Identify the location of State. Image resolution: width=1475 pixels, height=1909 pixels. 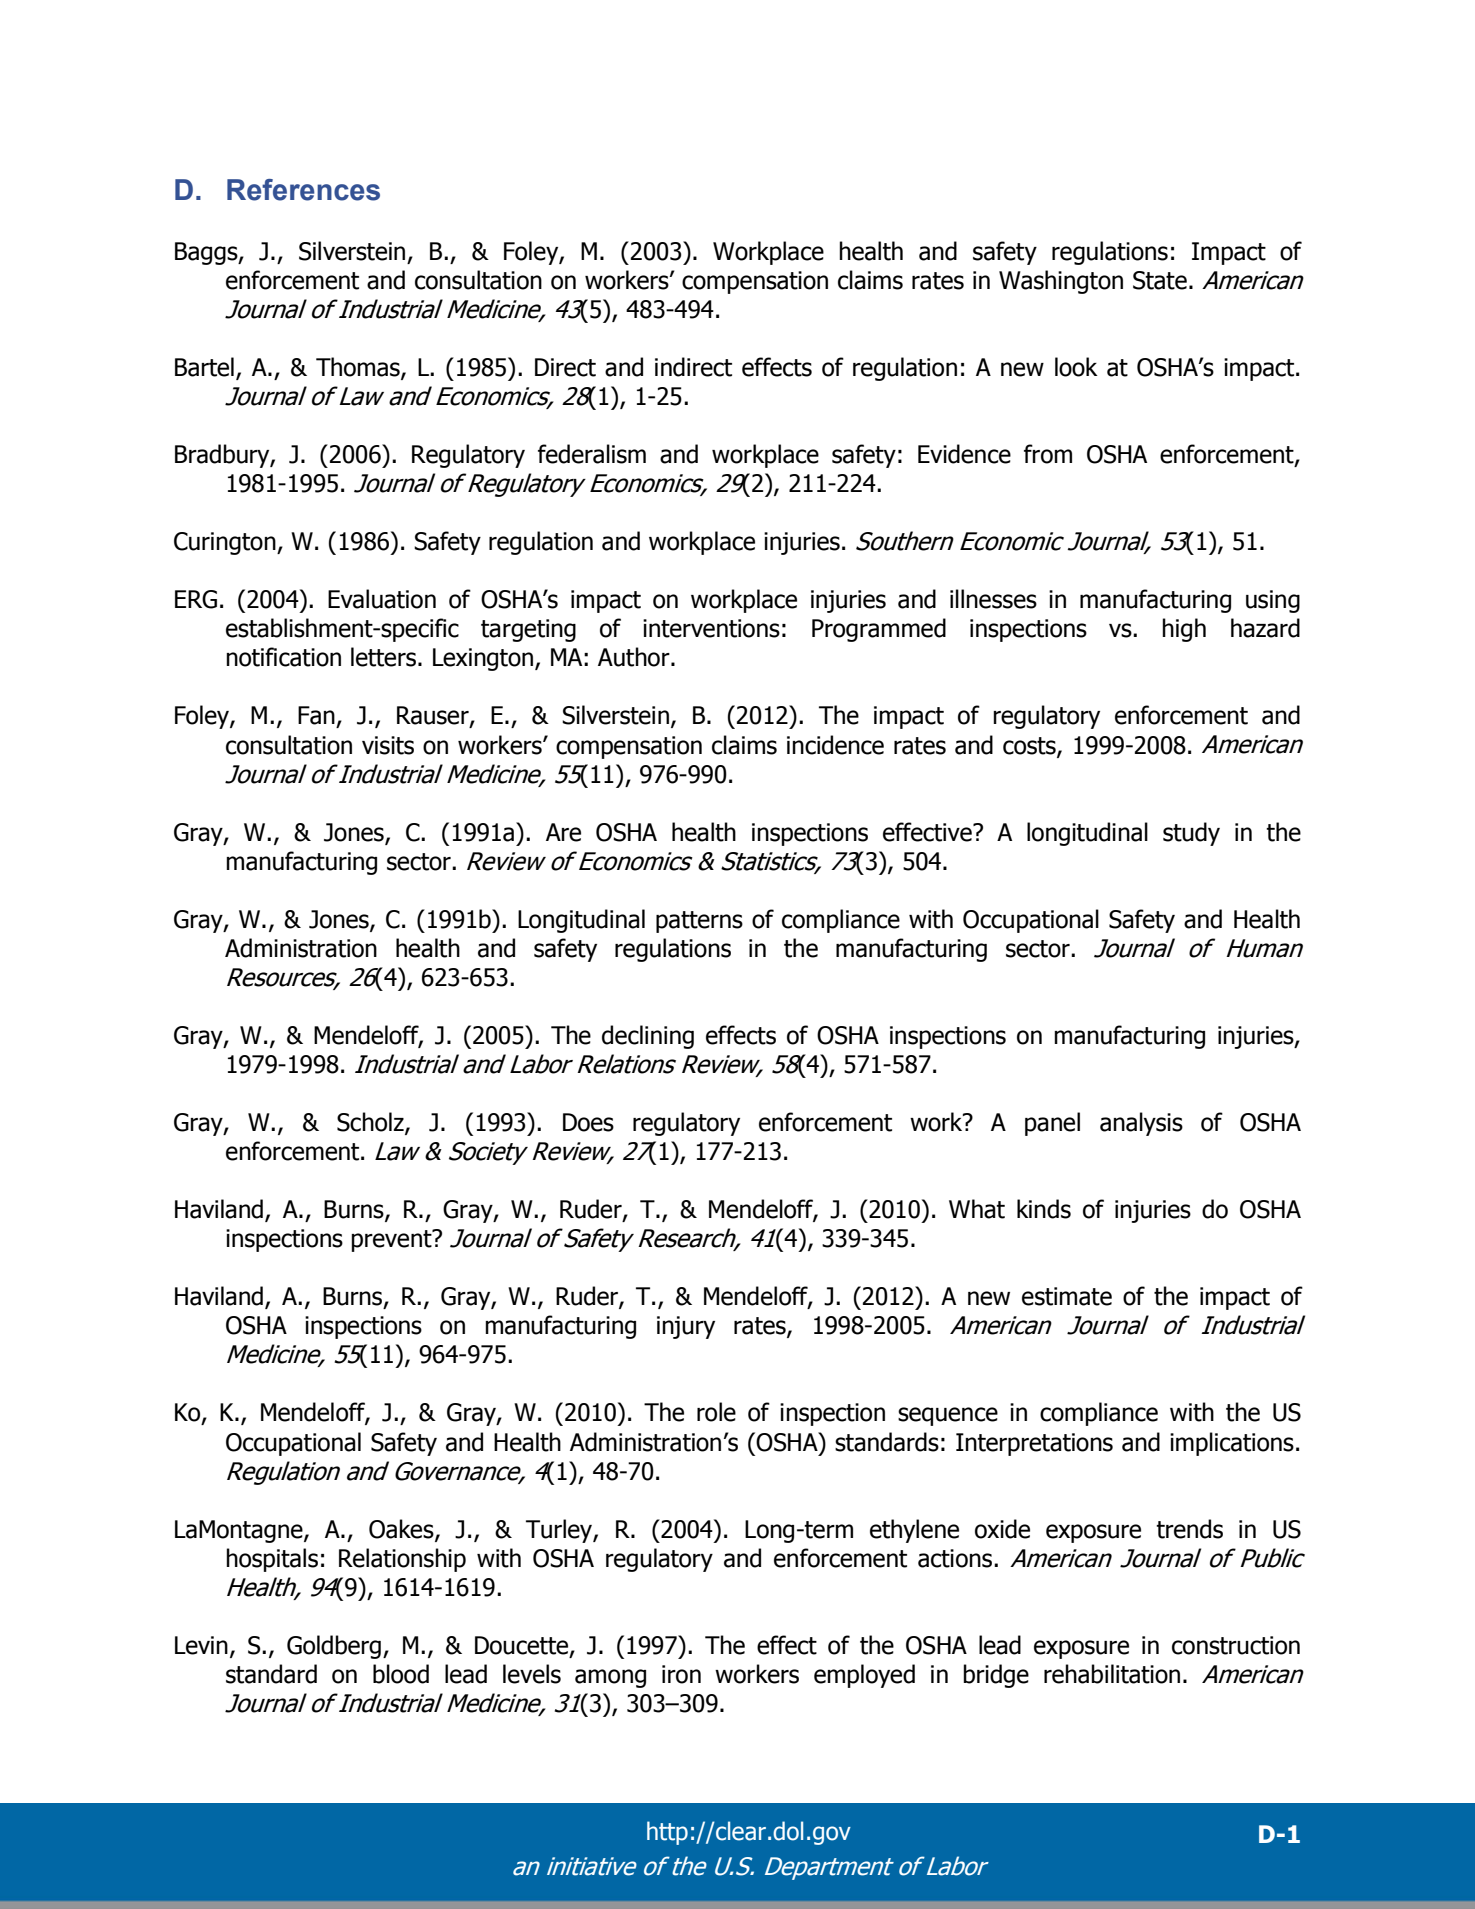
(1160, 280).
